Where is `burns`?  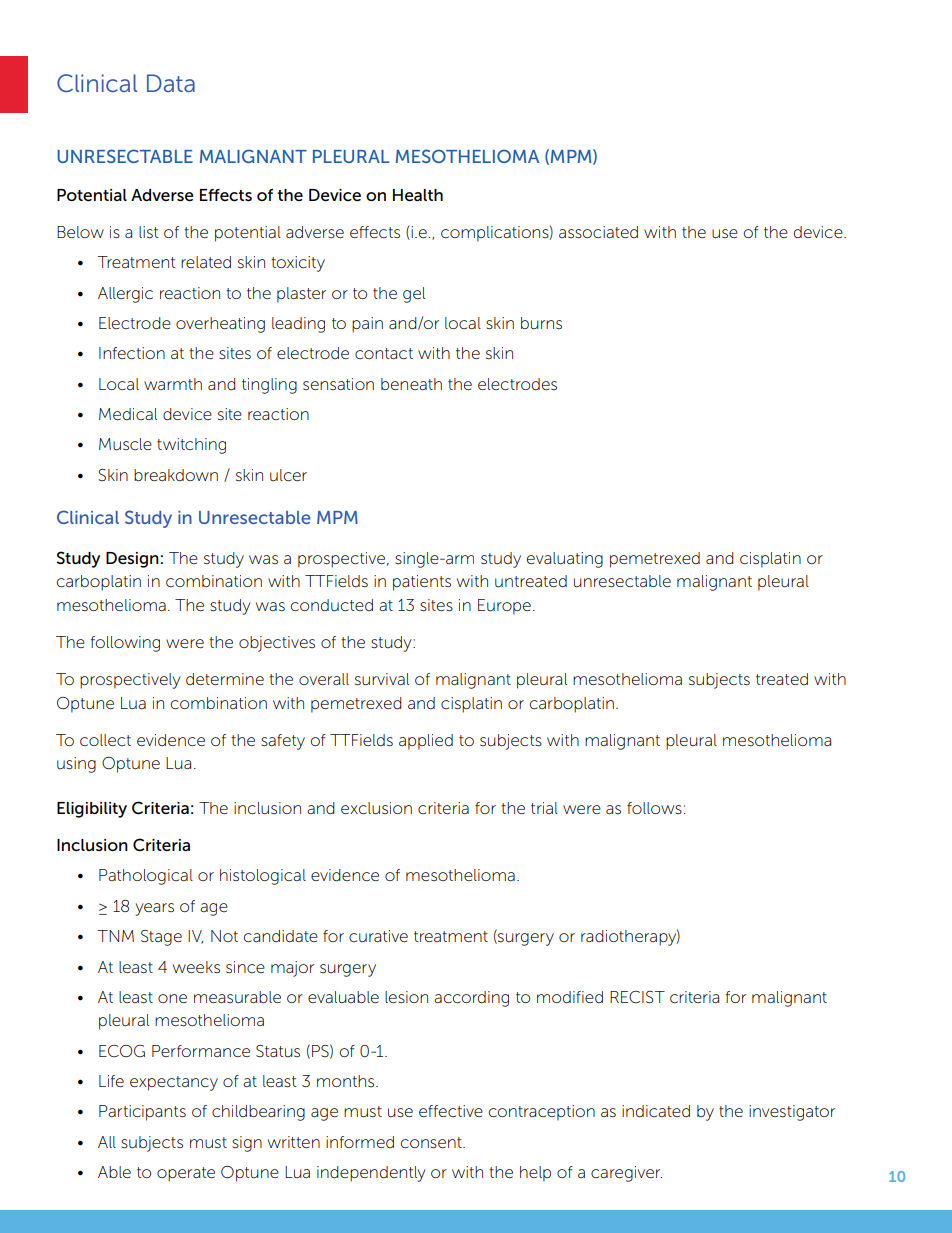 burns is located at coordinates (541, 323).
